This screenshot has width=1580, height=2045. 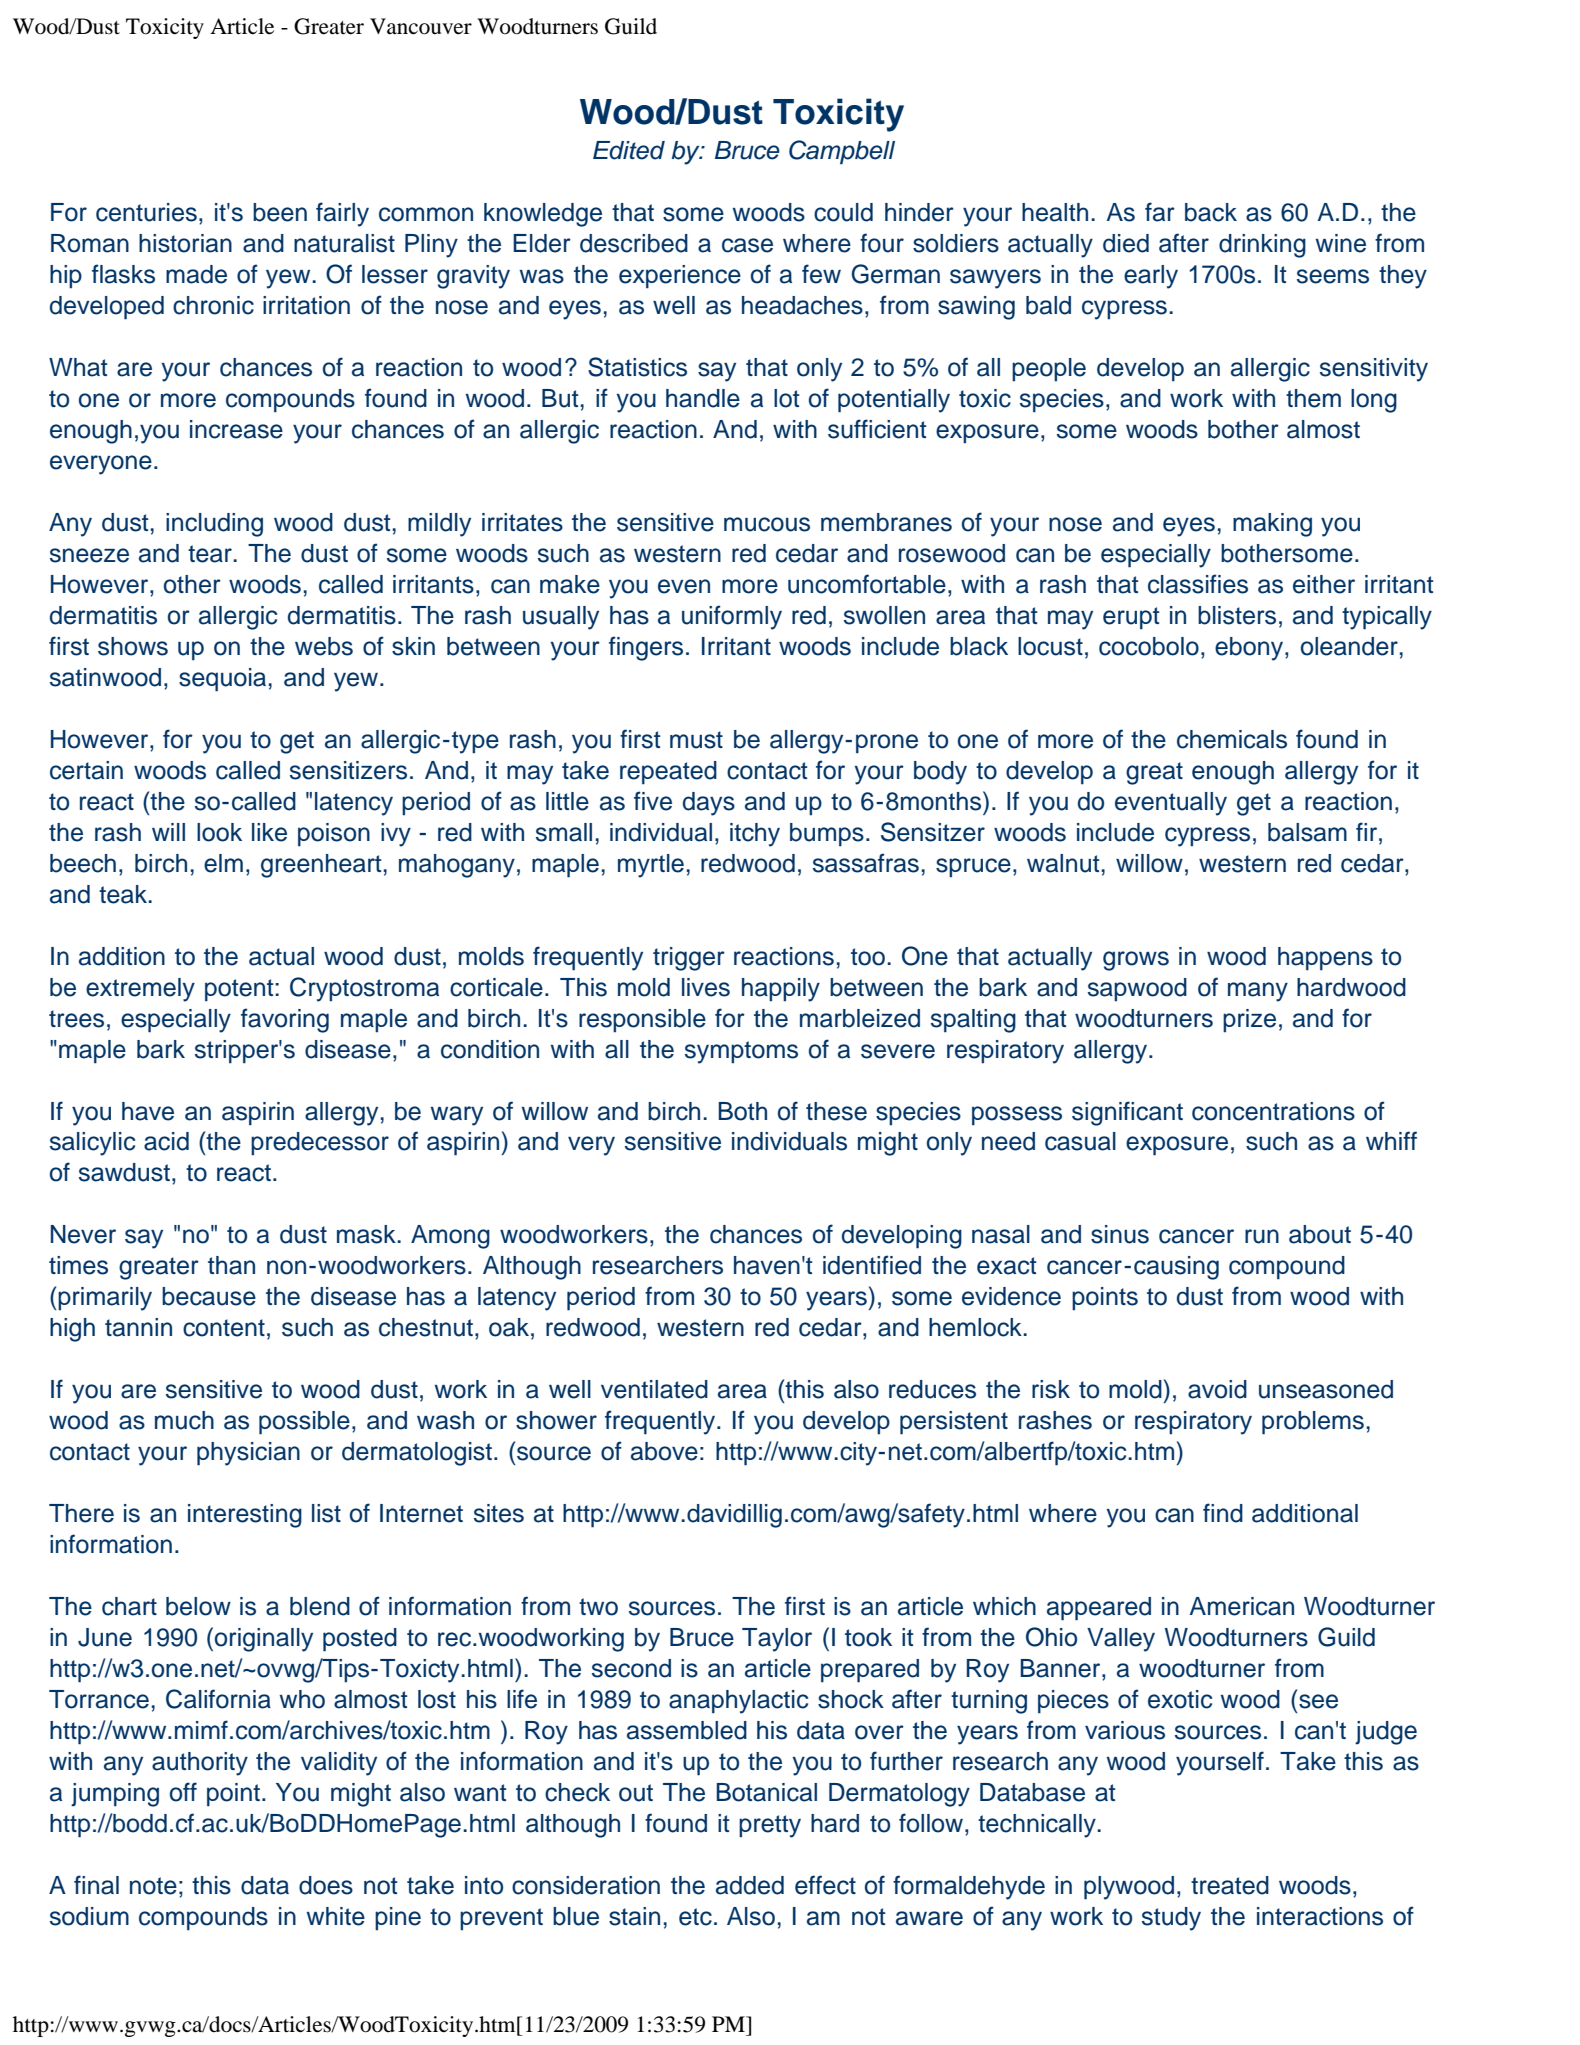 What do you see at coordinates (140, 990) in the screenshot?
I see `extremely` at bounding box center [140, 990].
